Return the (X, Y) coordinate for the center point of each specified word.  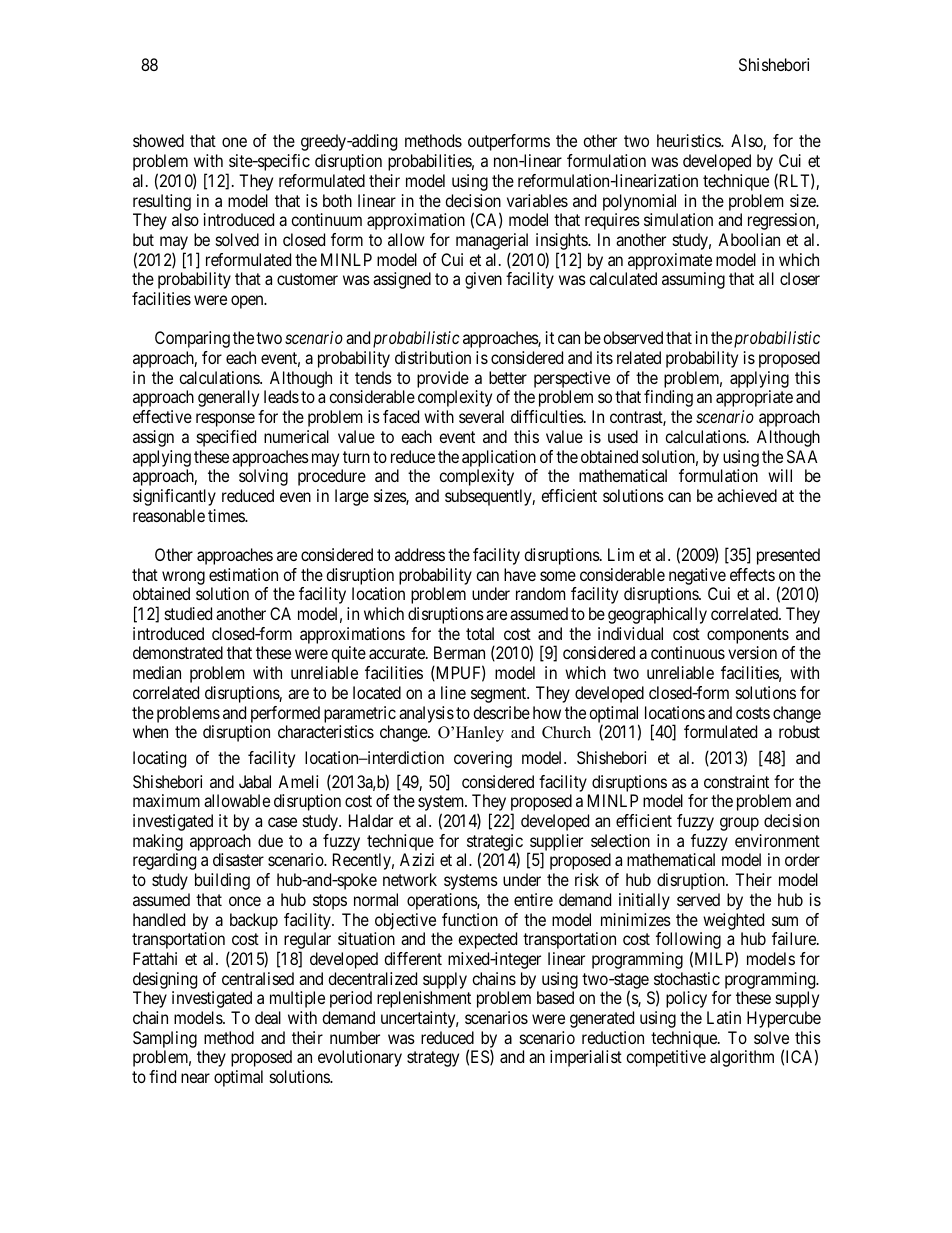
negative (697, 576)
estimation (243, 574)
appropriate (754, 398)
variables (537, 200)
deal (268, 1017)
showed (158, 140)
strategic (495, 843)
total (480, 633)
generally (228, 398)
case (282, 822)
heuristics (689, 140)
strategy (433, 1059)
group (739, 824)
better (508, 377)
